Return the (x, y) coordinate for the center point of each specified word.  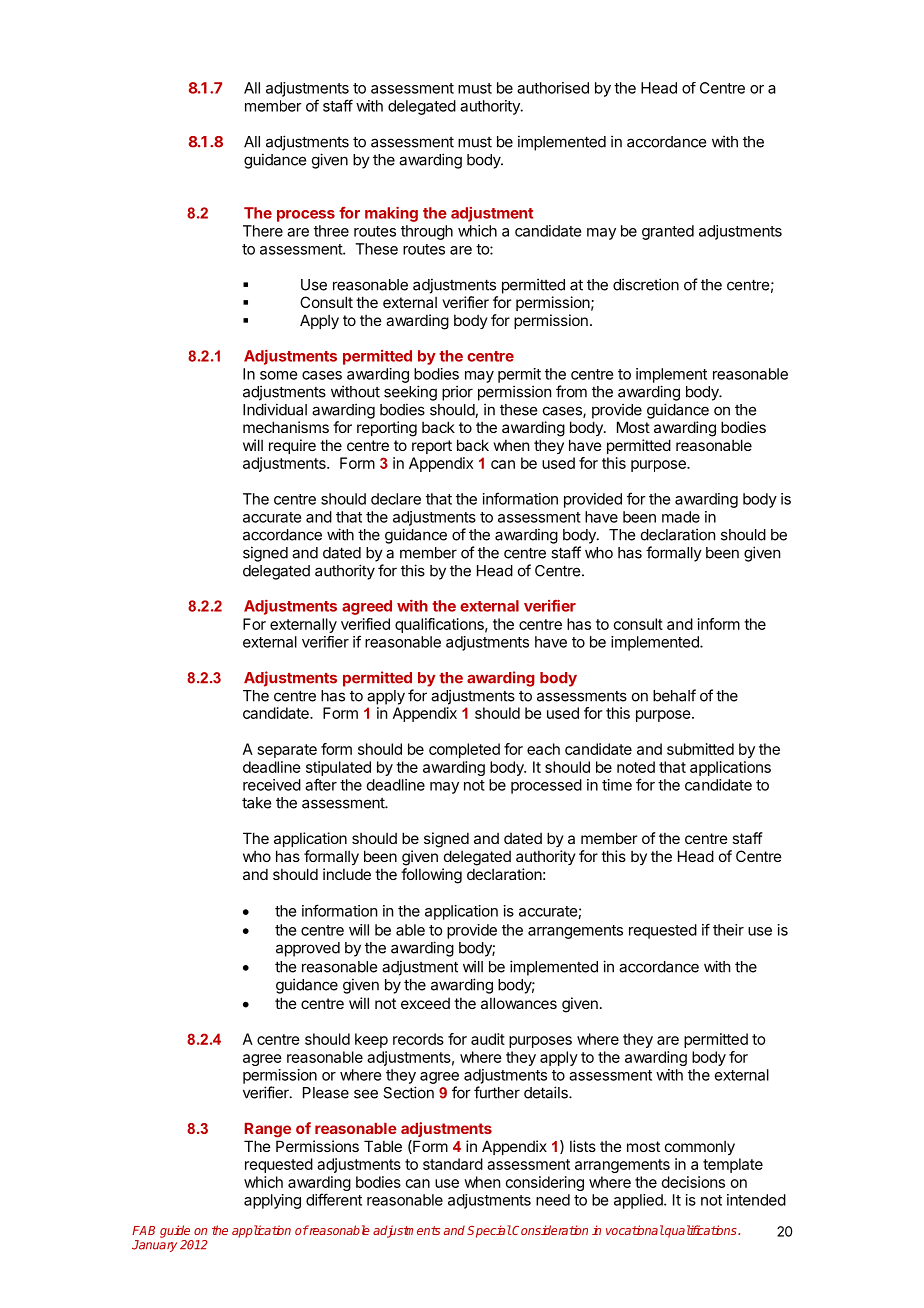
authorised (553, 88)
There (263, 231)
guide (175, 1231)
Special (489, 1231)
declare (396, 499)
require (292, 446)
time (617, 785)
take (256, 803)
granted (668, 232)
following (431, 876)
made (681, 517)
